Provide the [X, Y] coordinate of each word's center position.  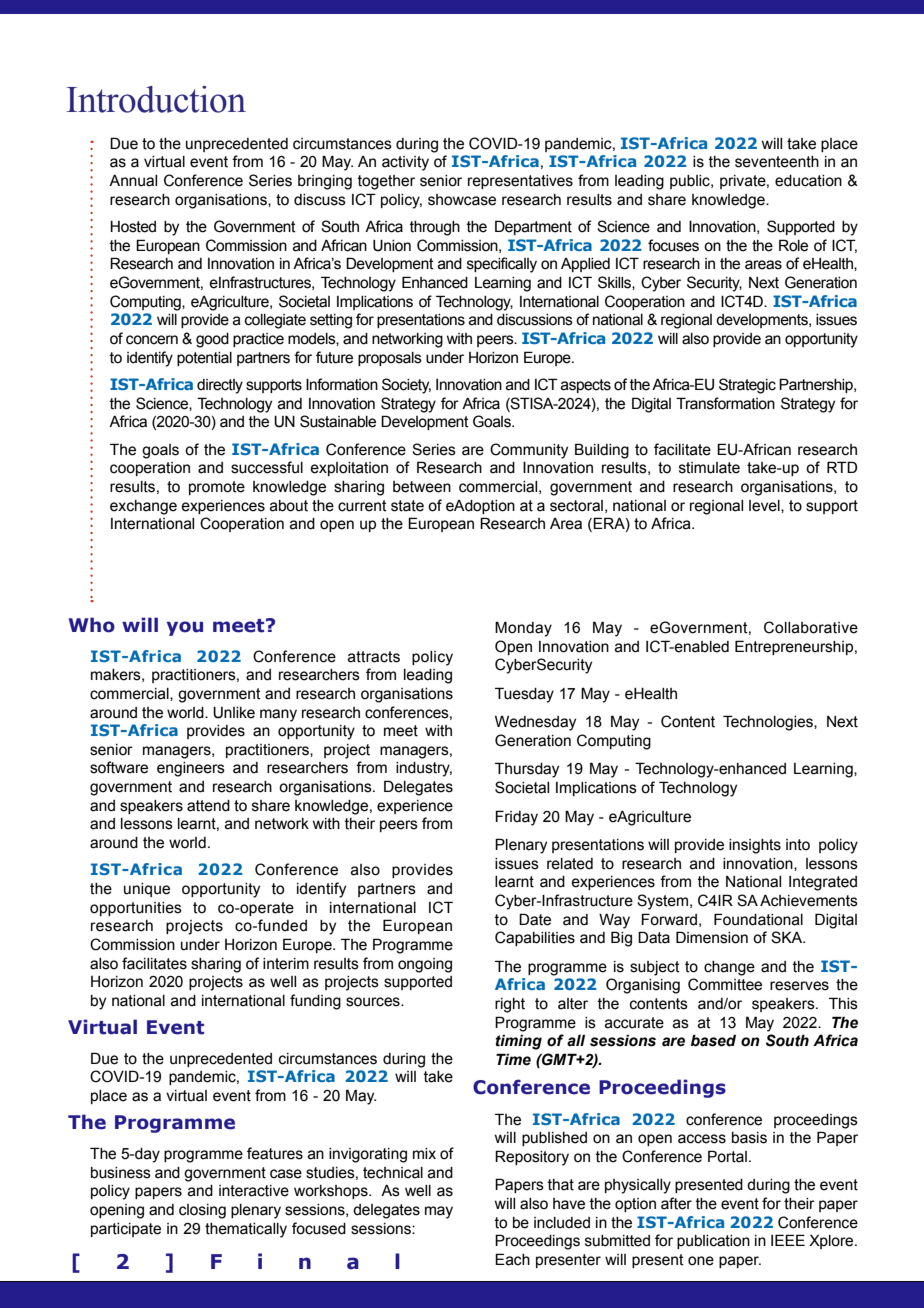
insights [755, 846]
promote [217, 488]
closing [202, 1211]
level [765, 506]
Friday [516, 818]
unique [147, 890]
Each [512, 1259]
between [422, 487]
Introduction [156, 99]
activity [405, 163]
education [808, 181]
